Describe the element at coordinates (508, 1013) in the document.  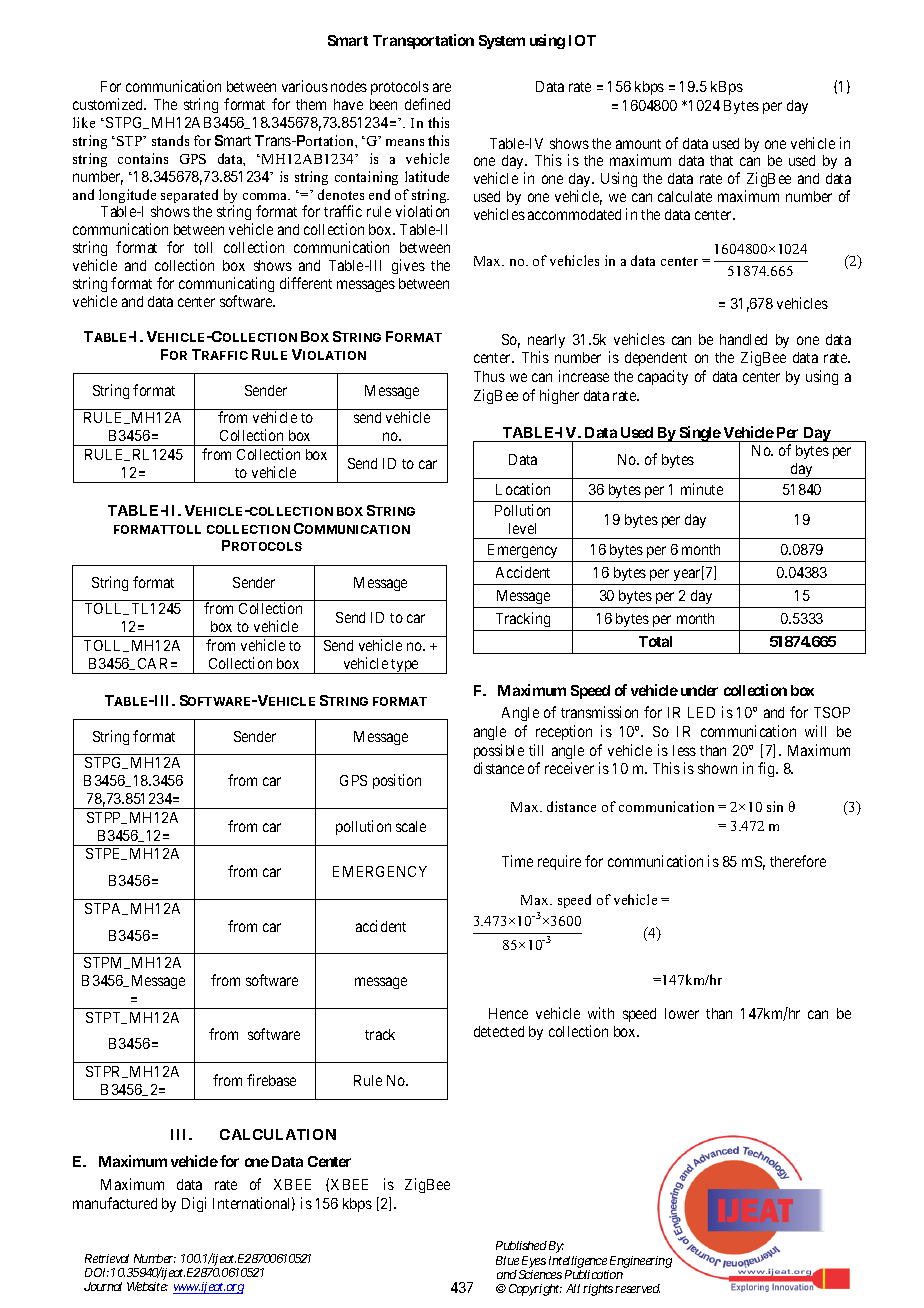
I see `Hence` at that location.
